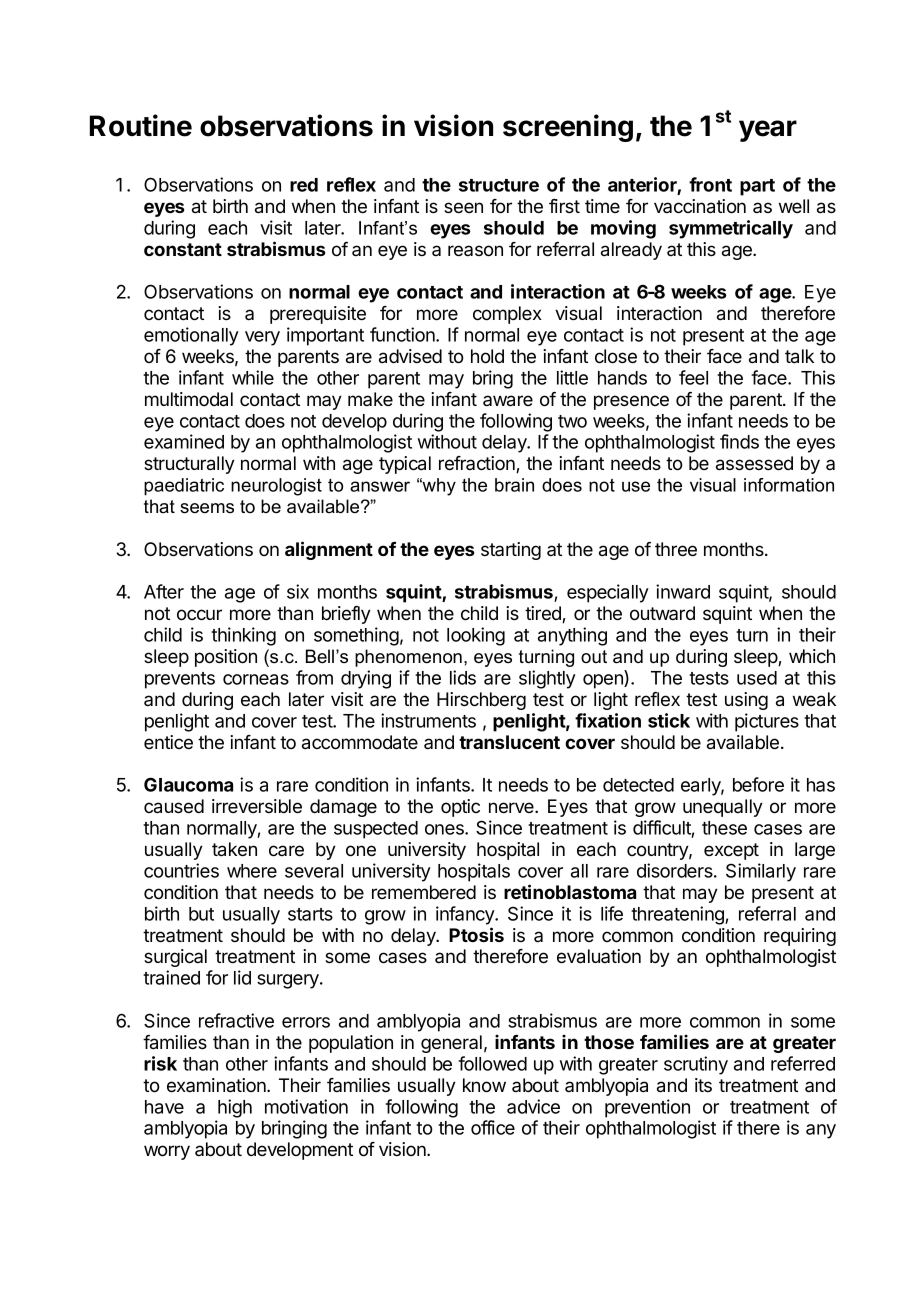 This screenshot has width=924, height=1308. I want to click on office, so click(493, 1127).
